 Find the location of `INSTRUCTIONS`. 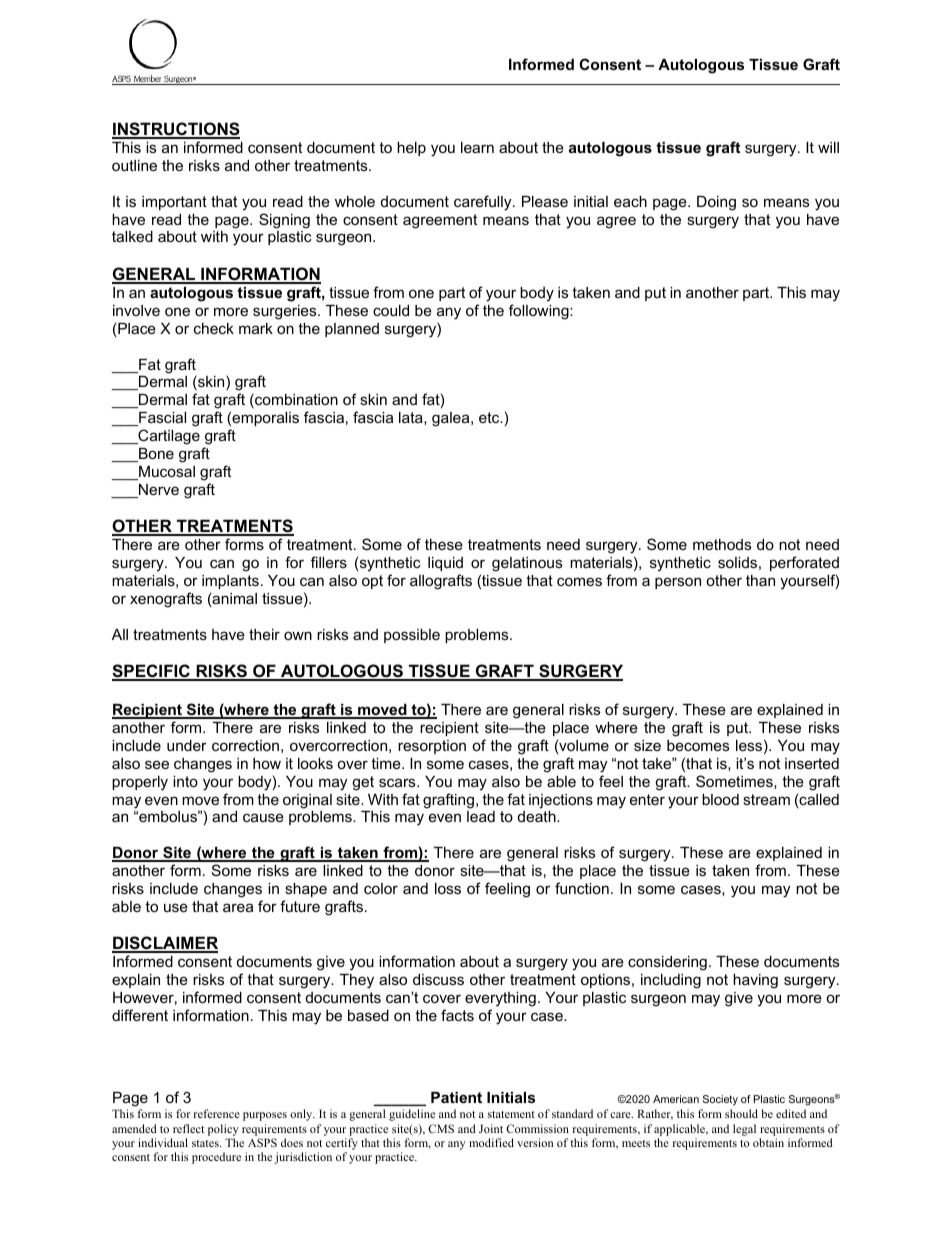

INSTRUCTIONS is located at coordinates (176, 130).
